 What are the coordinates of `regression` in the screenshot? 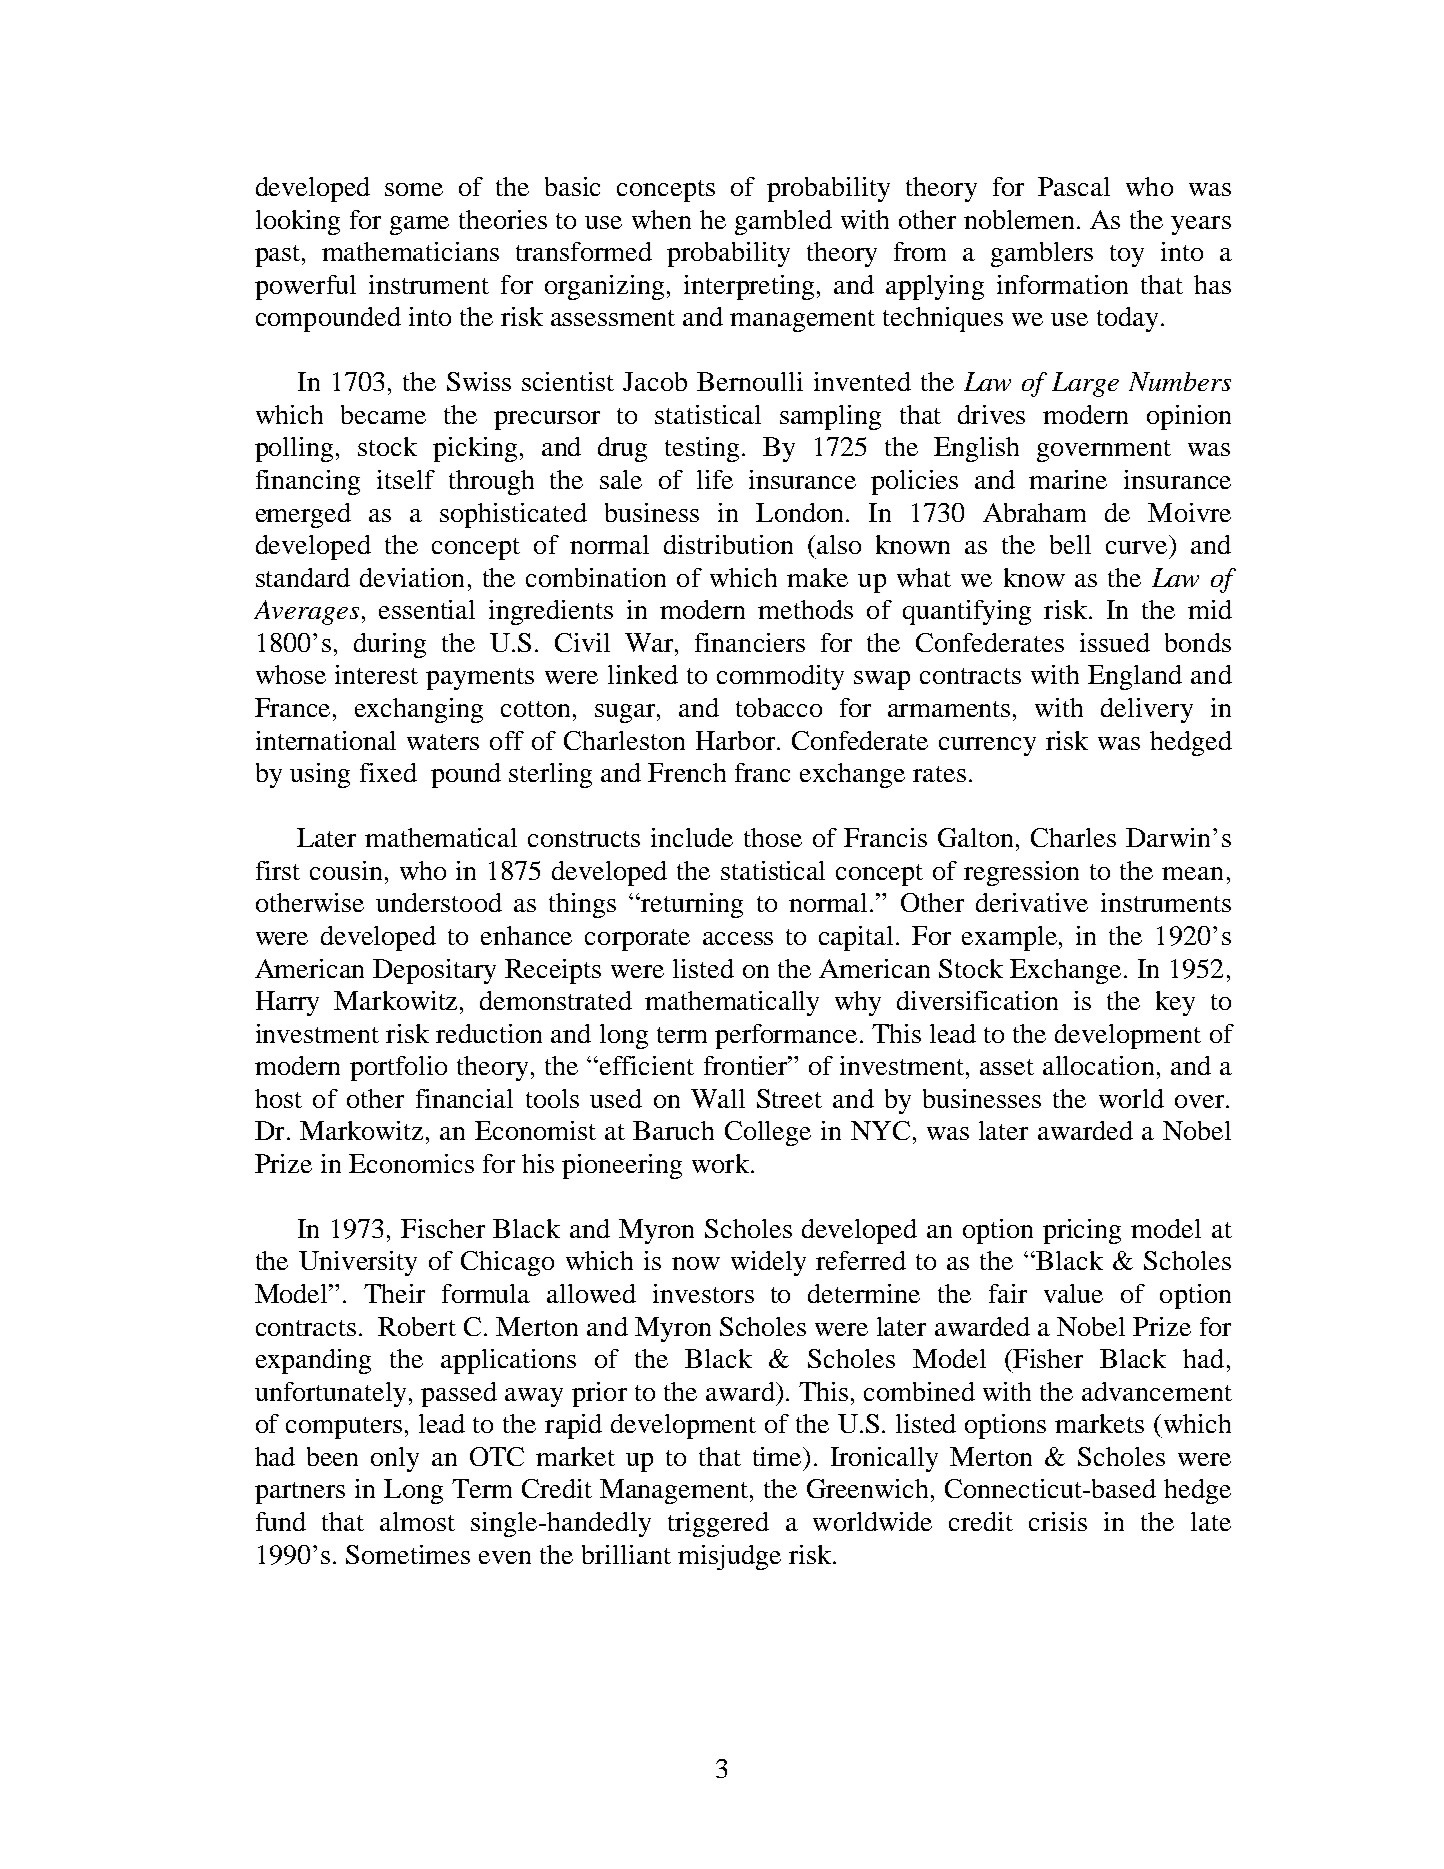 It's located at (1021, 873).
